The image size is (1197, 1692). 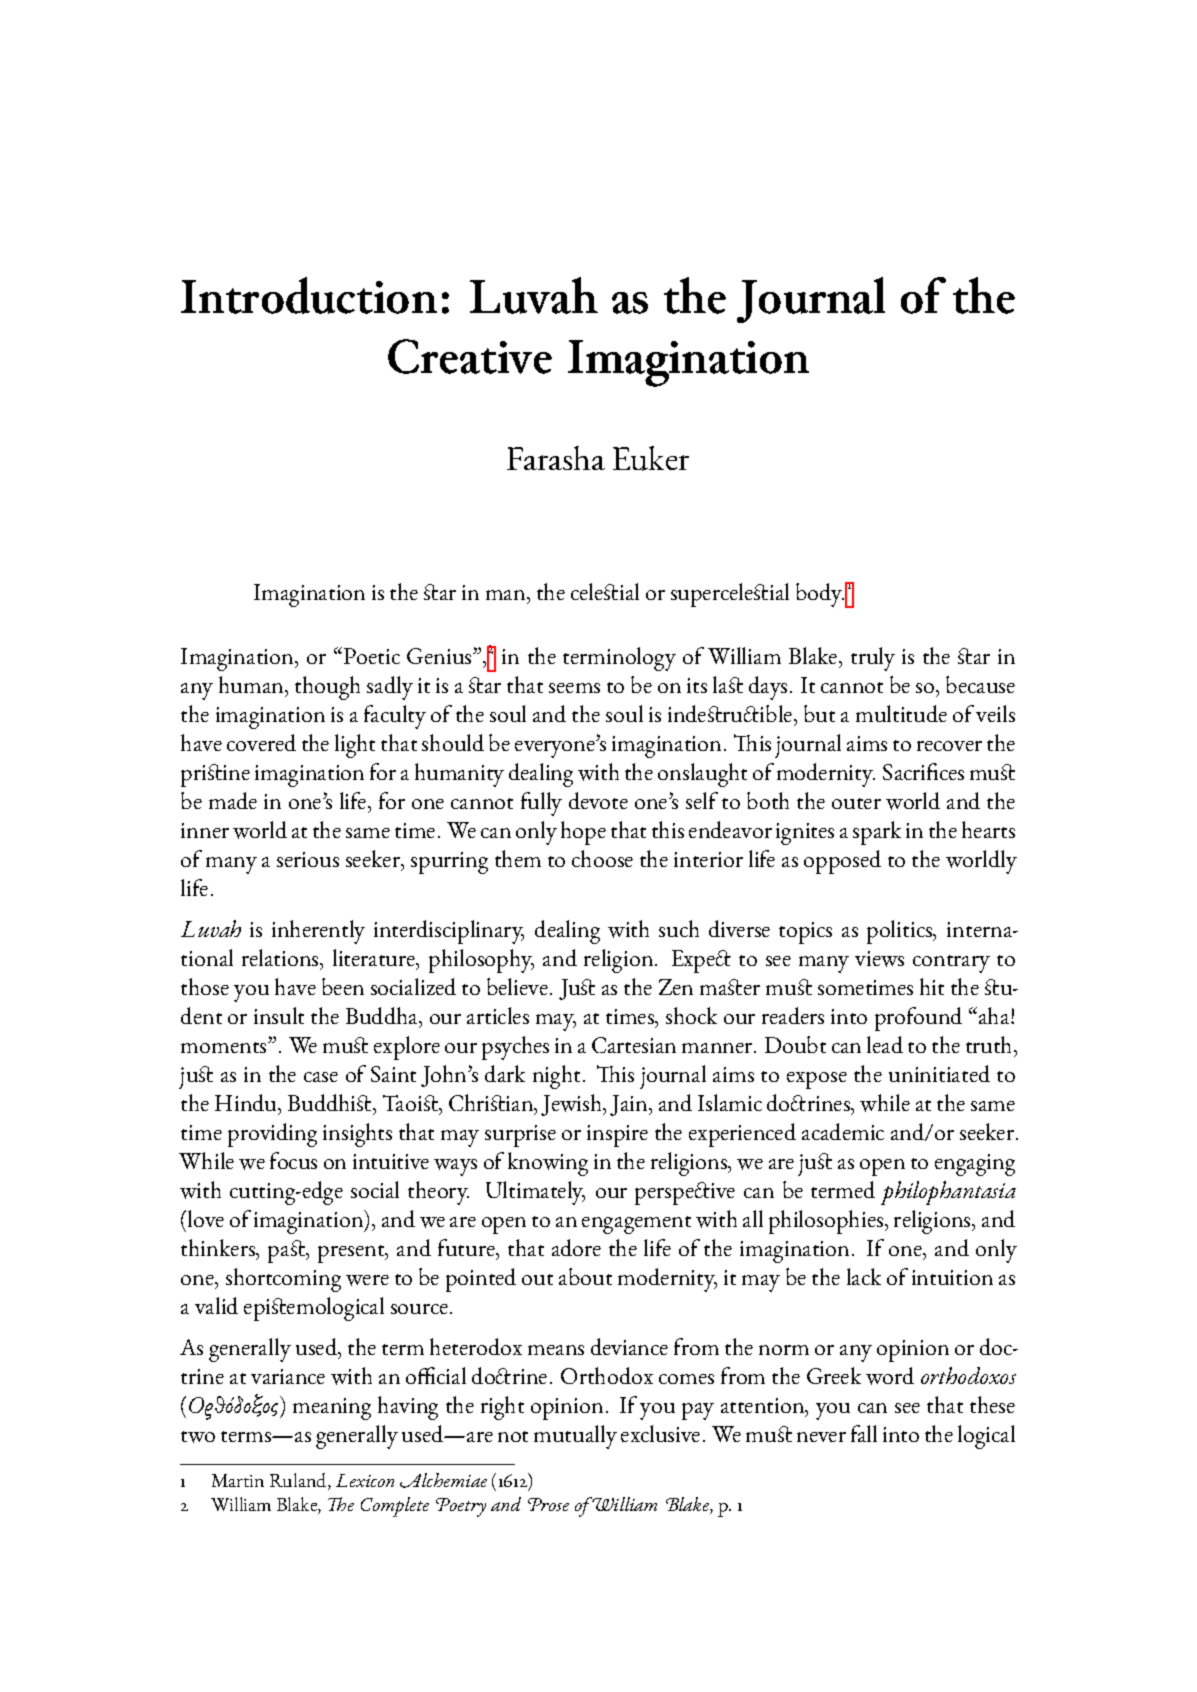 I want to click on case, so click(x=321, y=1077).
